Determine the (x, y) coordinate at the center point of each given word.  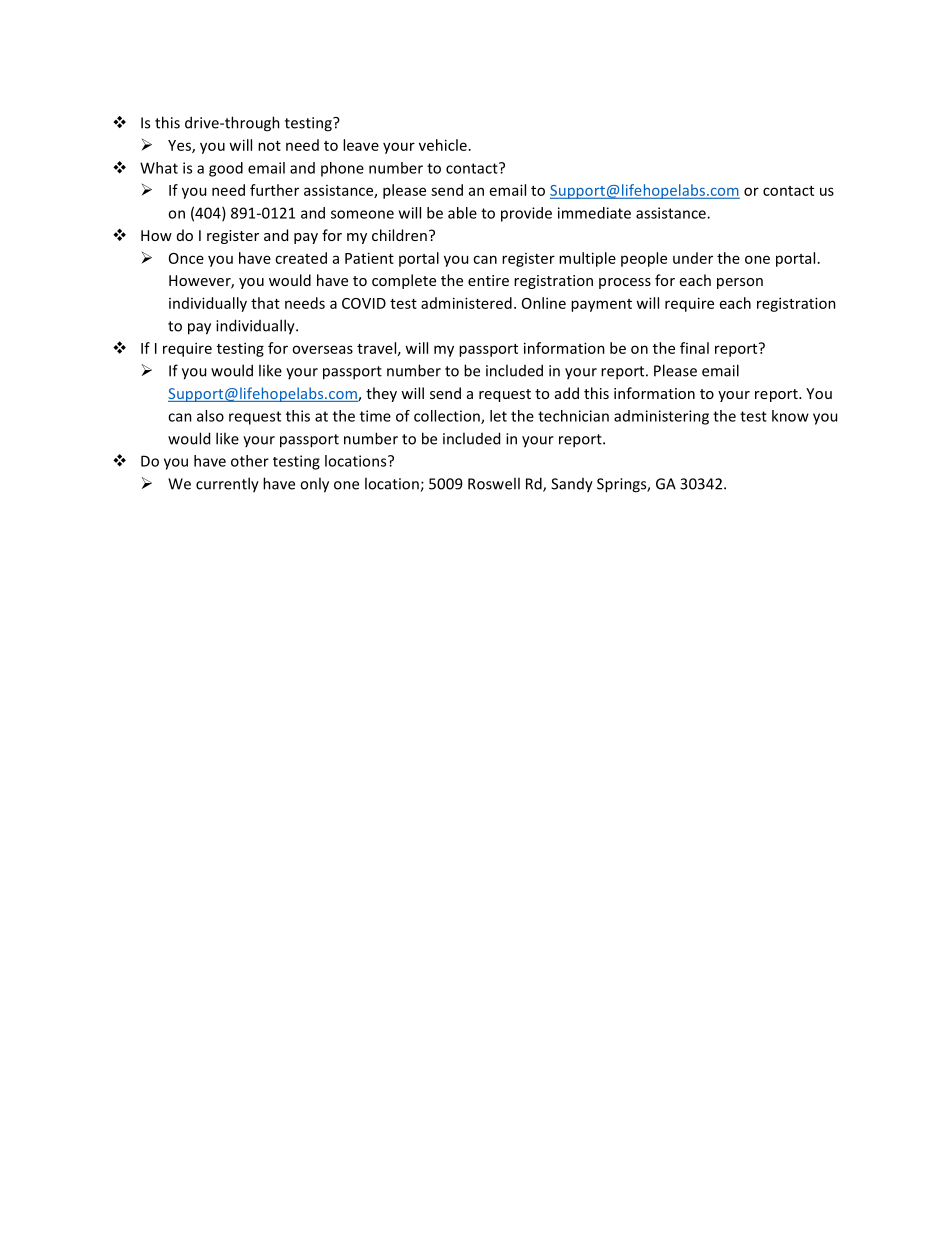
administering (661, 417)
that (265, 303)
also (210, 416)
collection (448, 417)
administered (466, 303)
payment (601, 305)
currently (227, 485)
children (399, 235)
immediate (594, 213)
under (693, 258)
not (269, 146)
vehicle (443, 145)
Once (186, 258)
